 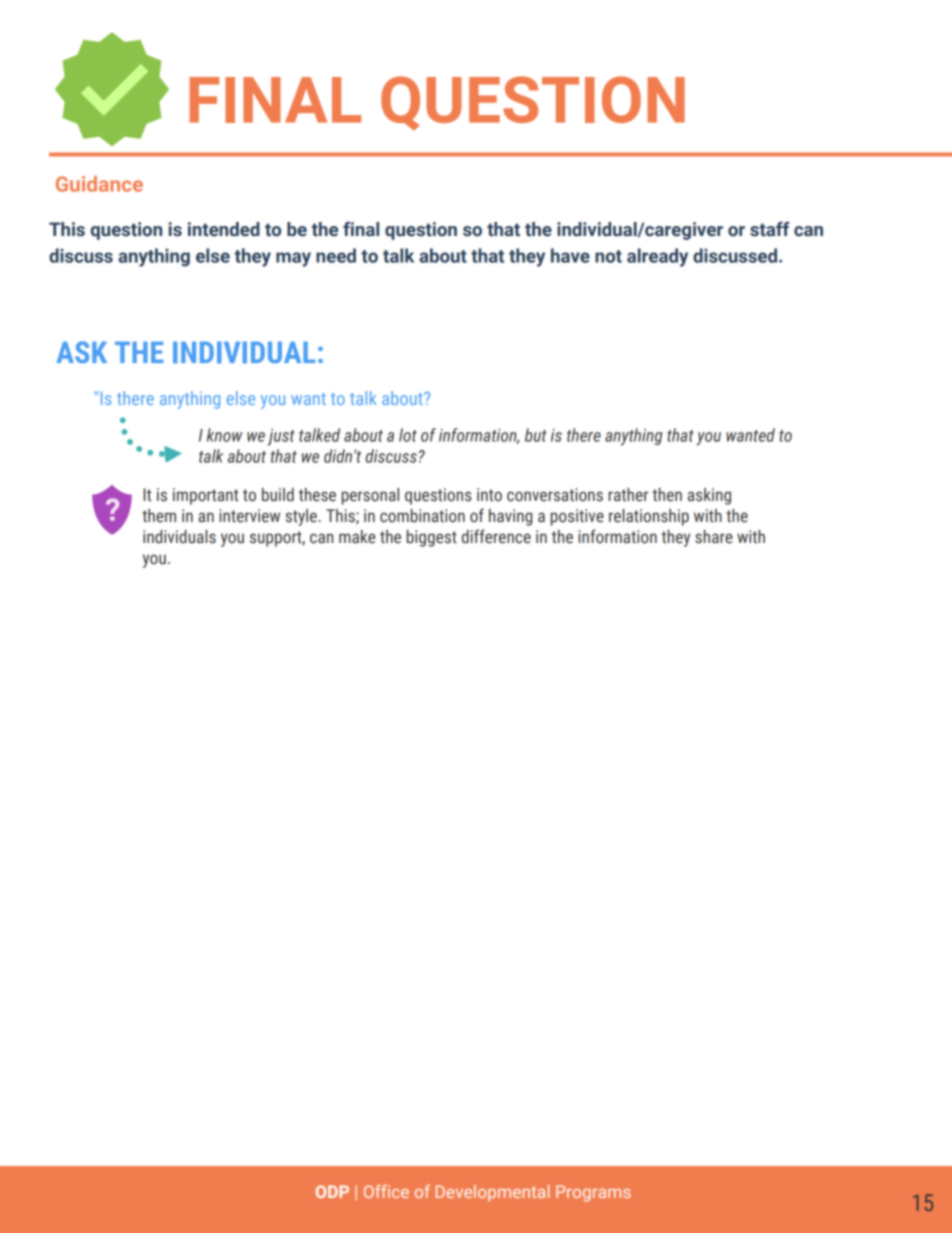 What do you see at coordinates (657, 257) in the screenshot?
I see `already` at bounding box center [657, 257].
